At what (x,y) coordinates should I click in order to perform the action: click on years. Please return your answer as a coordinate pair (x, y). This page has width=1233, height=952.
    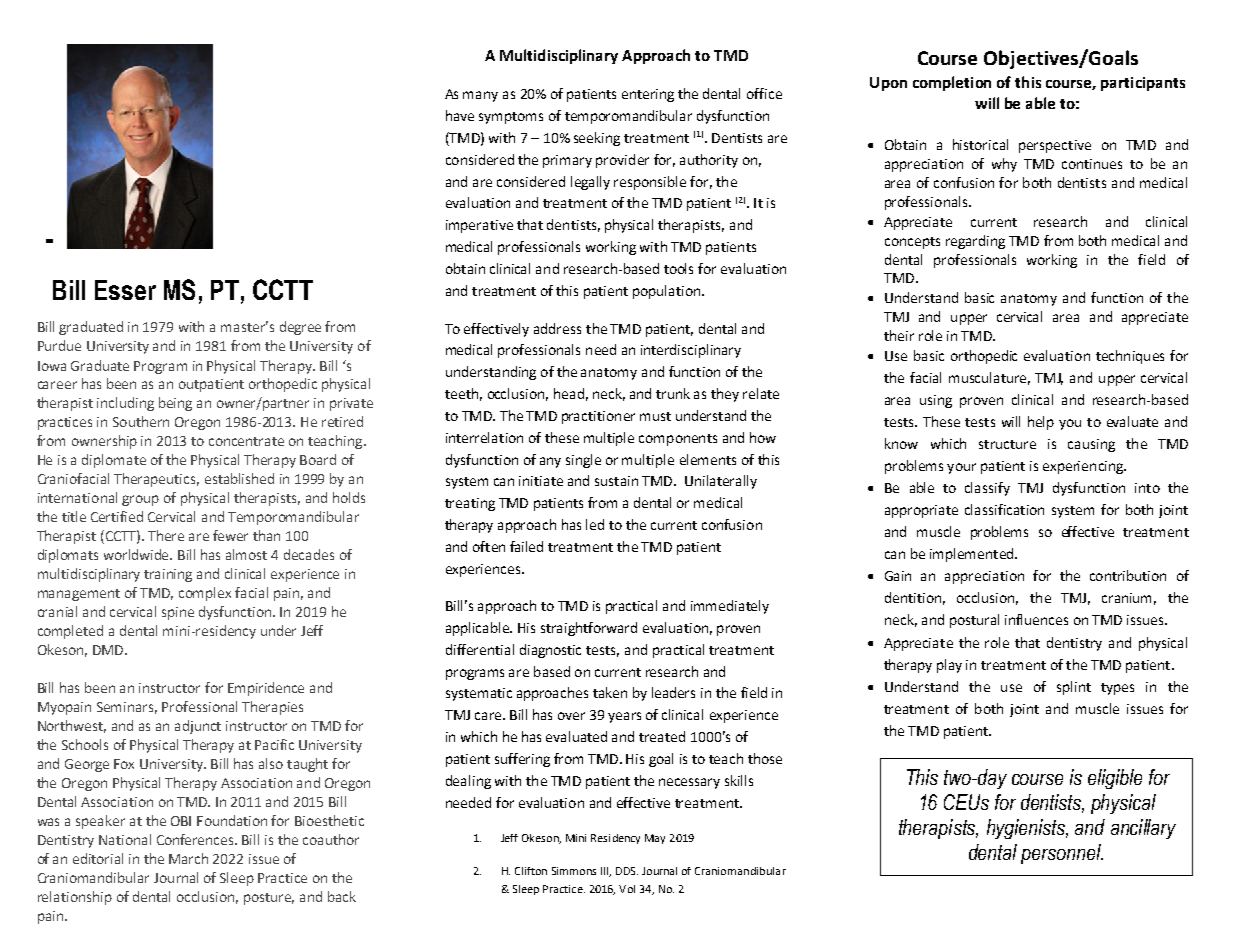
    Looking at the image, I should click on (624, 717).
